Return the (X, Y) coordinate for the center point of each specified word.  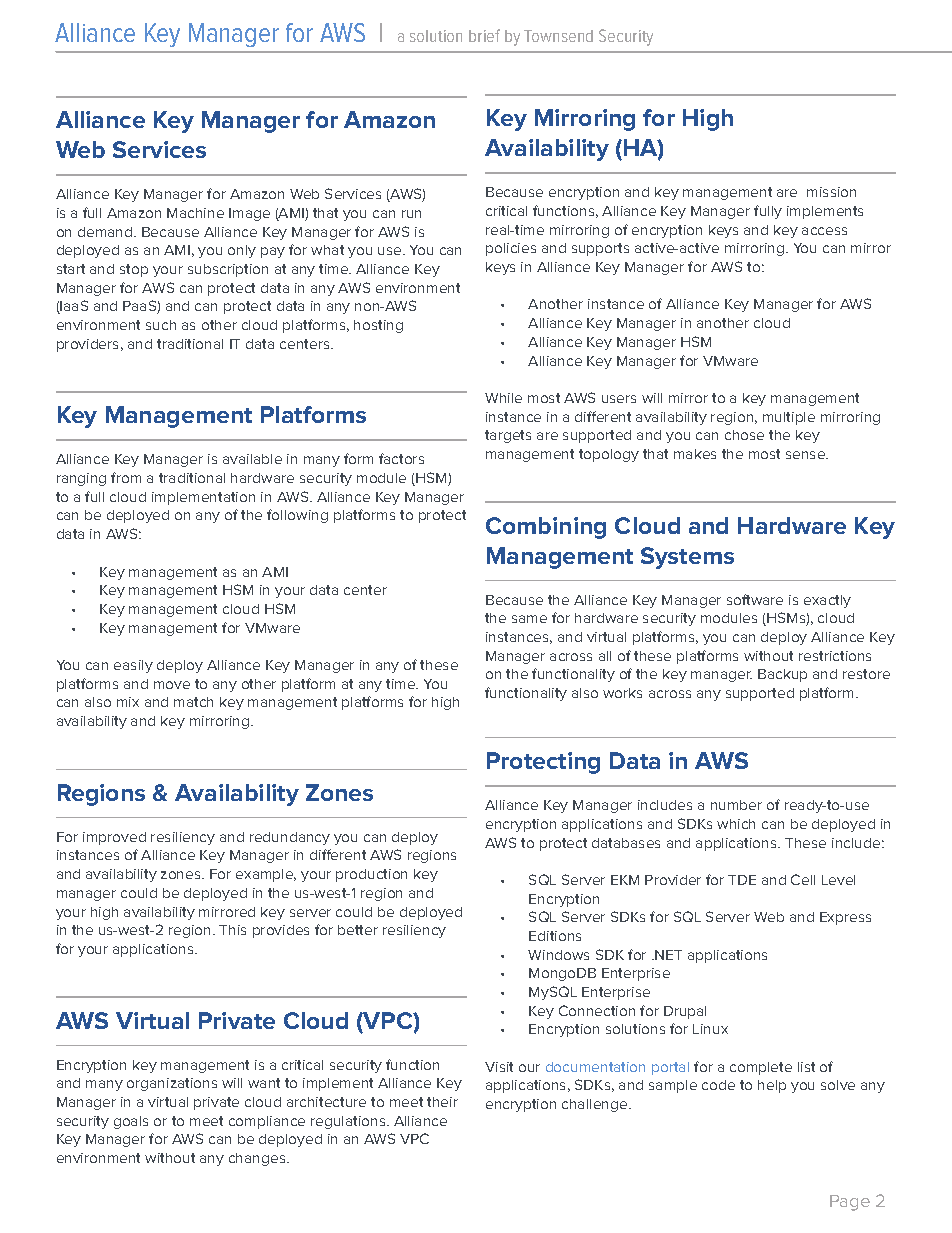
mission (831, 192)
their (442, 1102)
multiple (789, 418)
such (161, 325)
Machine (195, 213)
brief (484, 35)
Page (850, 1203)
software (755, 599)
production (371, 875)
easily (133, 666)
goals (131, 1122)
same (529, 619)
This (232, 930)
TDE (742, 880)
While (503, 398)
